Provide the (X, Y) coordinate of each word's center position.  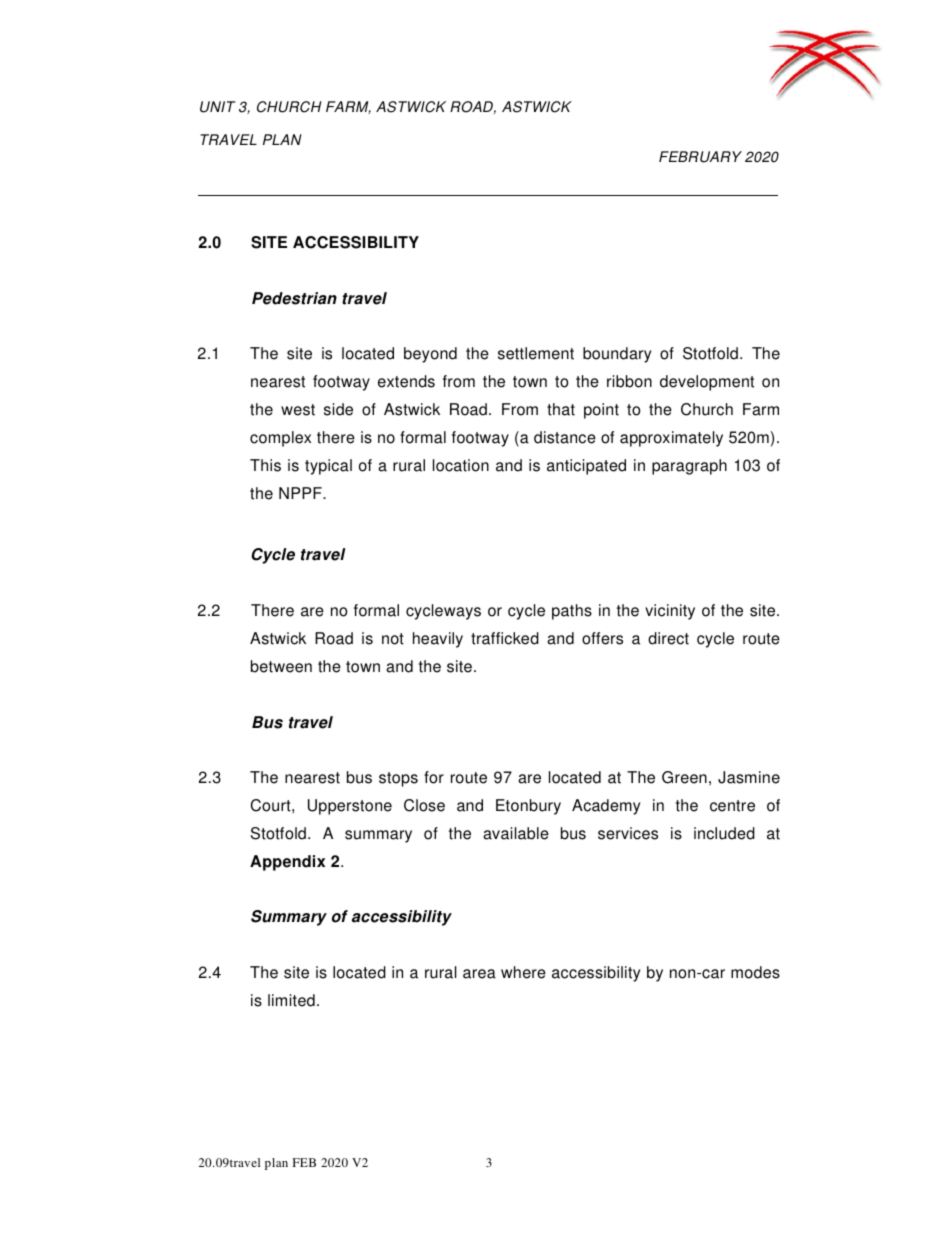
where (523, 972)
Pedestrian (294, 298)
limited (291, 1000)
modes (755, 972)
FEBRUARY (700, 157)
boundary (617, 355)
